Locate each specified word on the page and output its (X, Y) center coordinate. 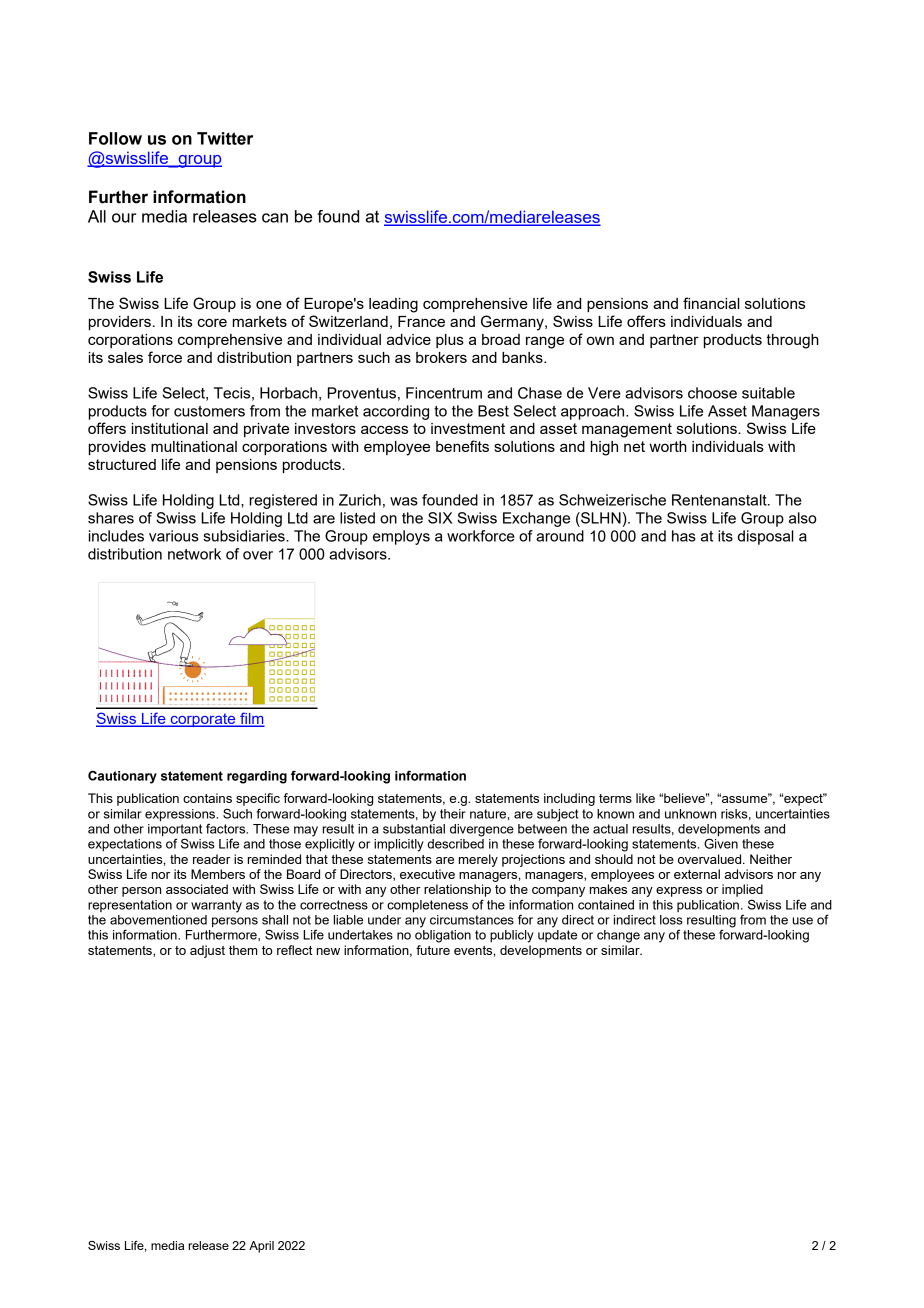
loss (671, 920)
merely (478, 860)
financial (711, 303)
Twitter (225, 138)
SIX (440, 518)
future (433, 950)
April (261, 1247)
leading (393, 305)
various (174, 536)
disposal (766, 537)
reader (212, 859)
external (697, 874)
